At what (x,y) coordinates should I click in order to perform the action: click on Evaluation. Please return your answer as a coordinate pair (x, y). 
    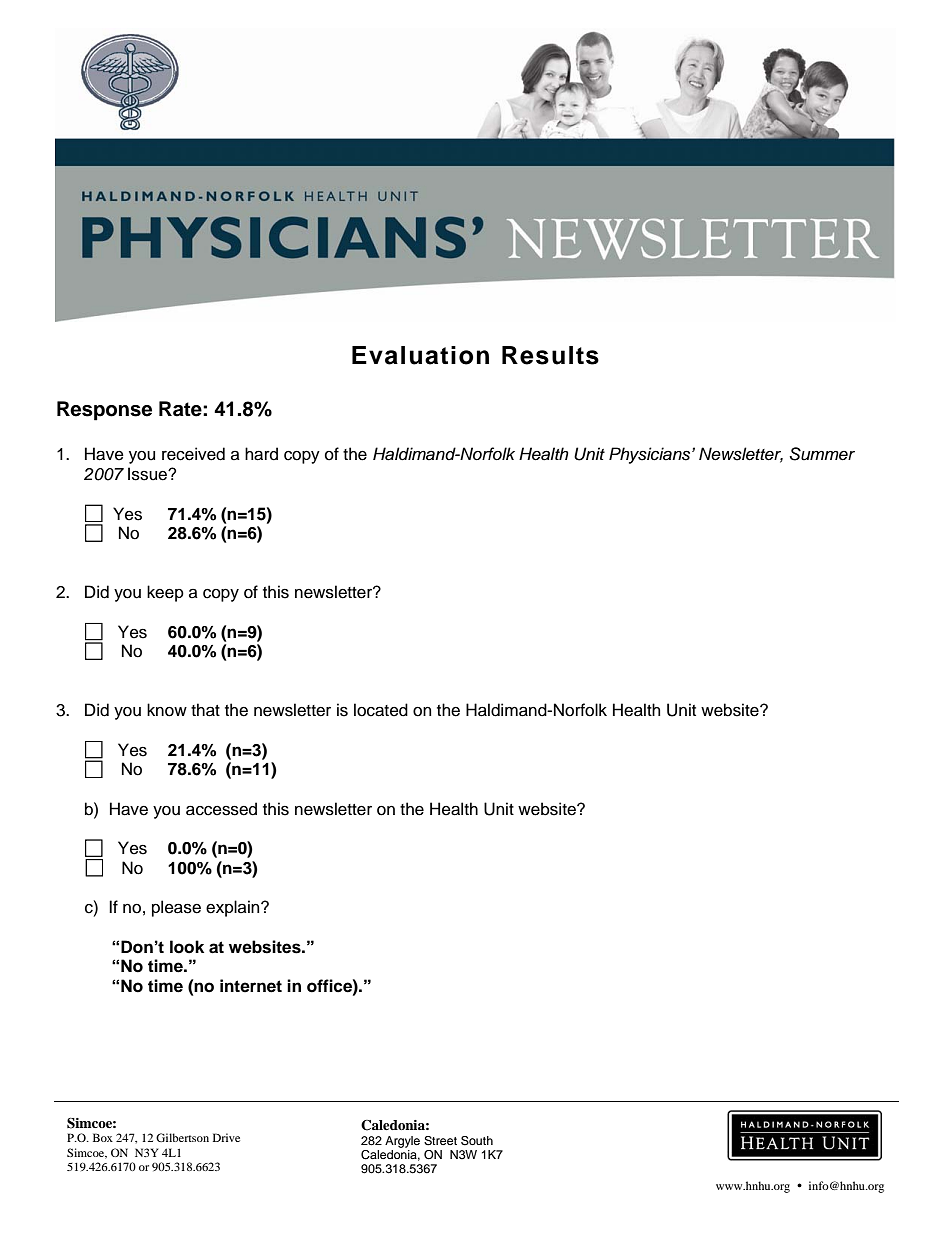
    Looking at the image, I should click on (420, 355).
